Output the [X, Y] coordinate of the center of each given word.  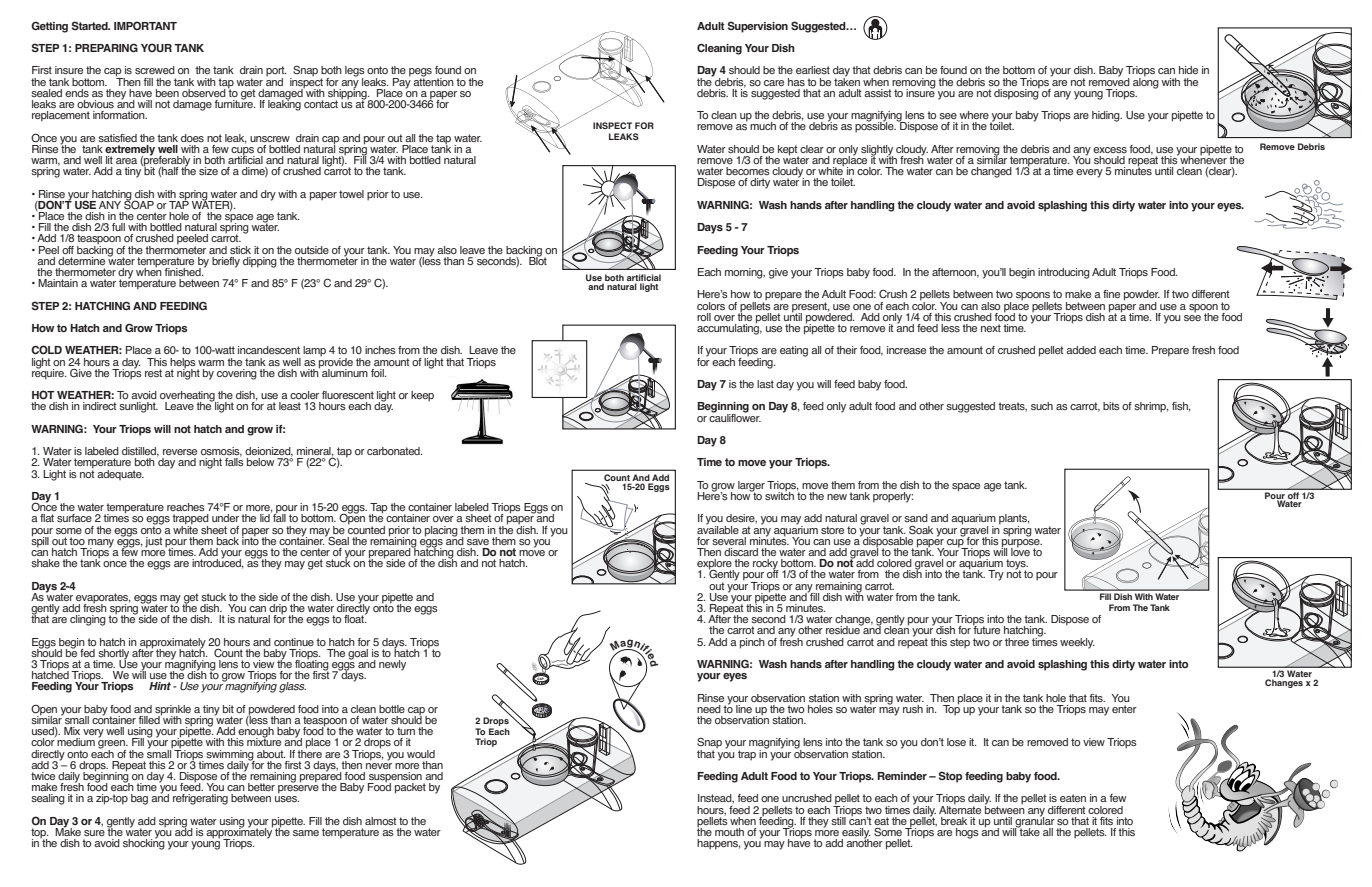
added [1081, 350]
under [225, 518]
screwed [155, 70]
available [718, 528]
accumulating [729, 328]
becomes [748, 171]
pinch [752, 643]
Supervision [758, 27]
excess [1110, 150]
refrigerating [200, 799]
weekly [1077, 643]
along [1146, 82]
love [1020, 551]
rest [153, 373]
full [118, 227]
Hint [160, 686]
